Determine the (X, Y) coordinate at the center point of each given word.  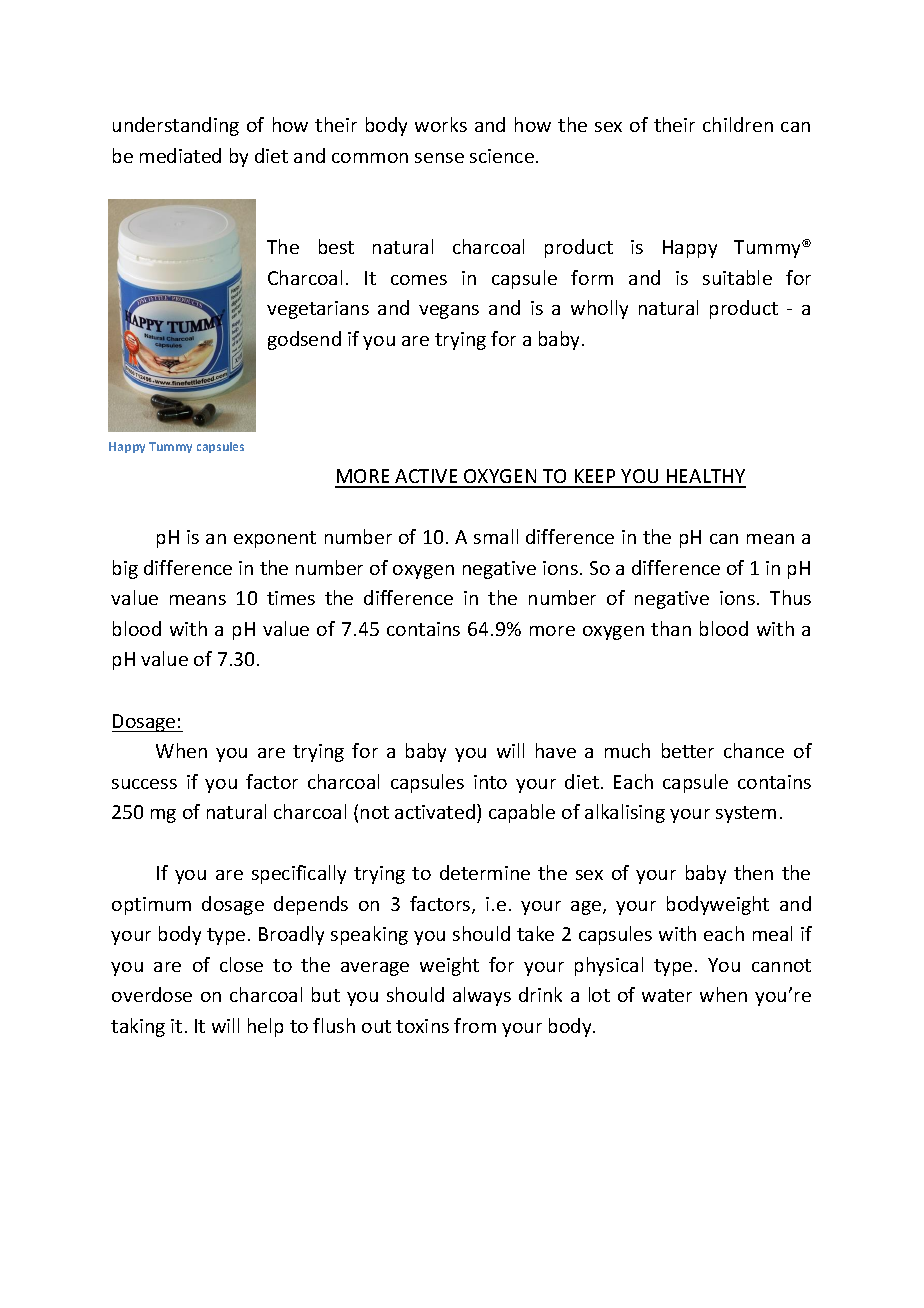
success (144, 784)
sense (439, 158)
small (496, 536)
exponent (275, 539)
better (688, 750)
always (482, 996)
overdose (152, 994)
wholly (599, 309)
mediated (180, 155)
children (738, 124)
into (490, 782)
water (667, 995)
